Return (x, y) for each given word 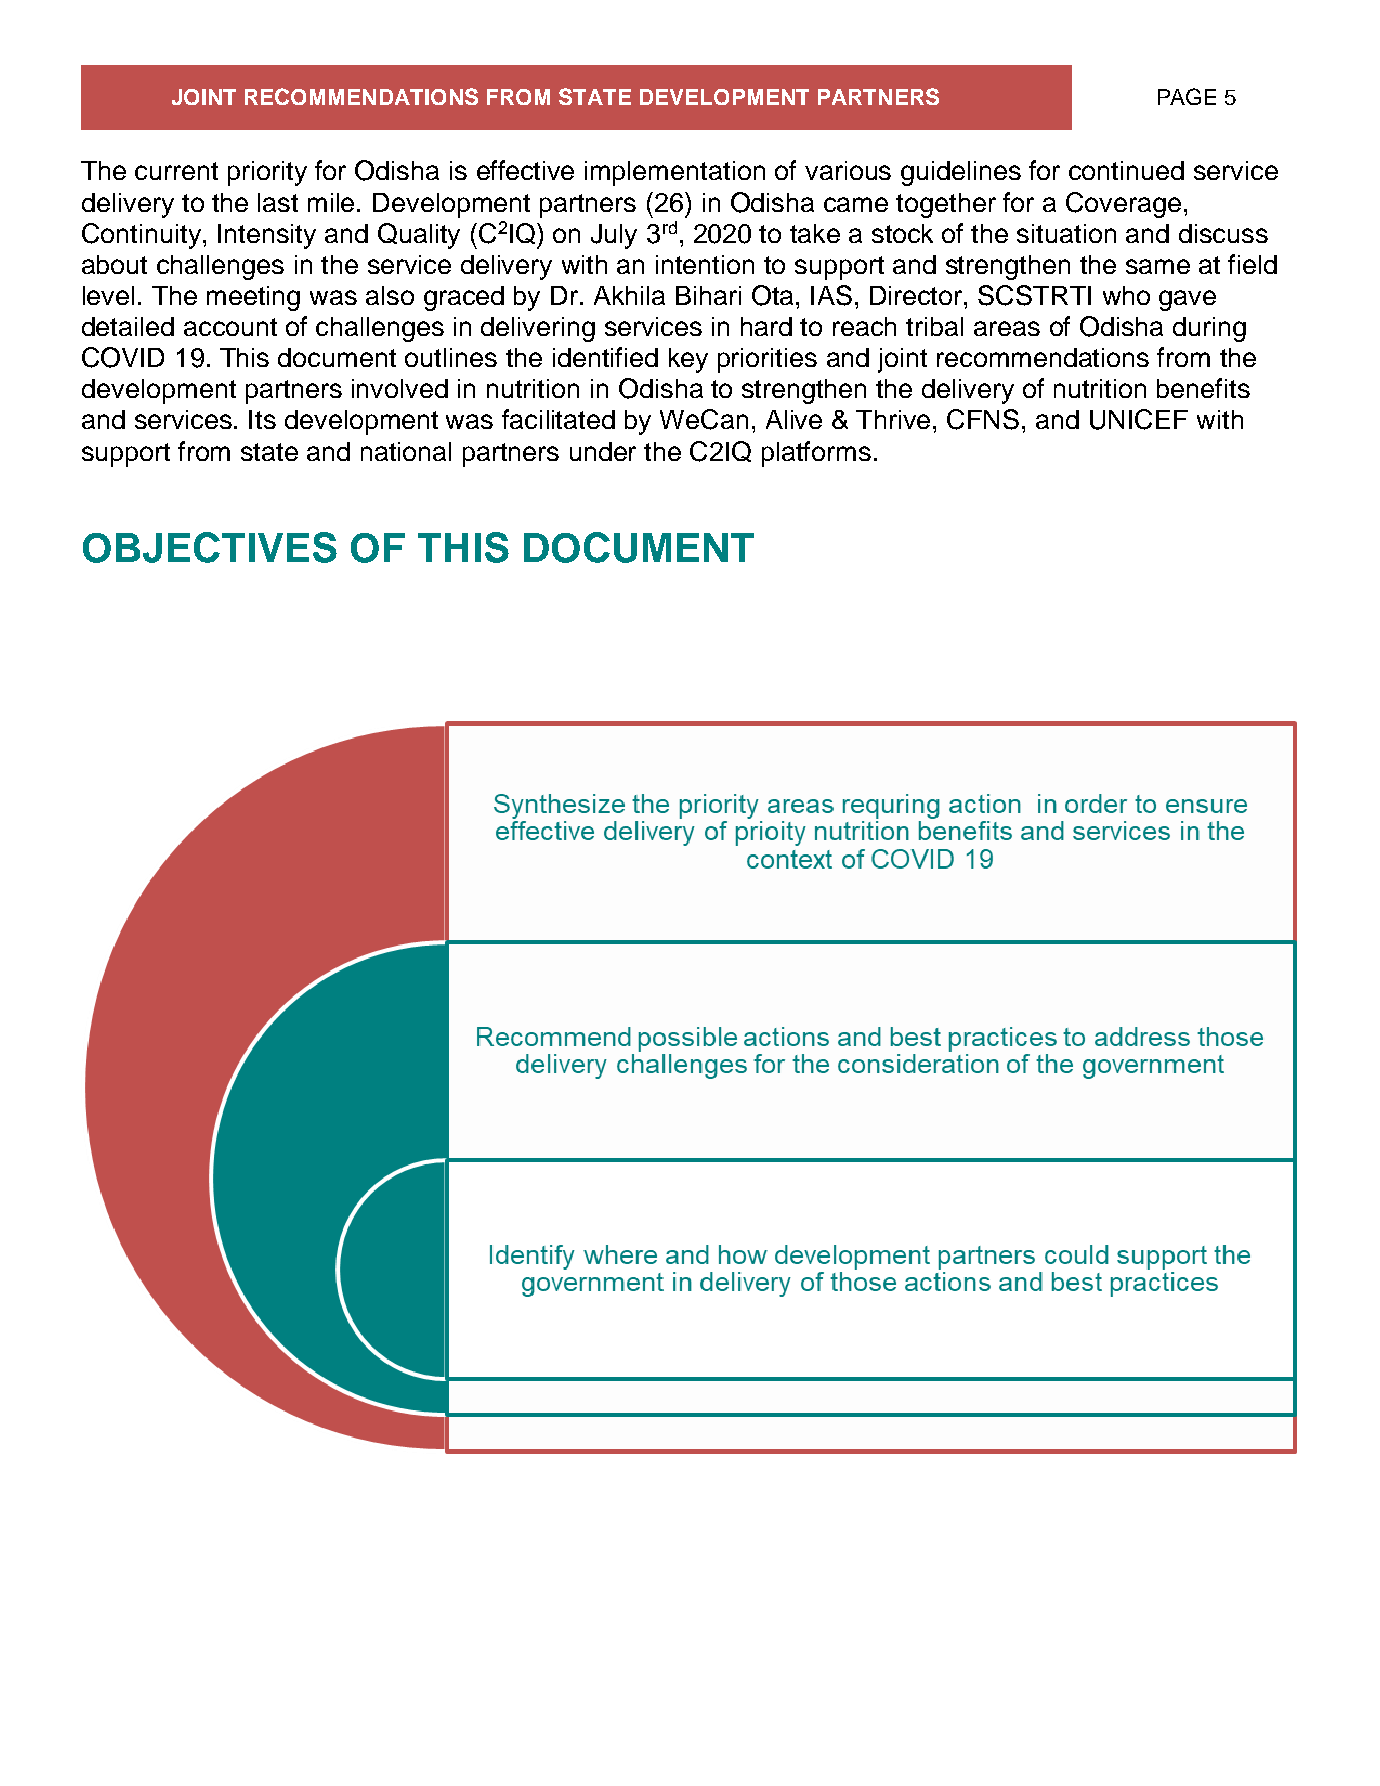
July (614, 236)
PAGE (1187, 96)
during (1209, 329)
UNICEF (1139, 419)
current (176, 171)
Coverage (1123, 205)
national (406, 451)
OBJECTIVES (210, 547)
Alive (794, 419)
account (230, 327)
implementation (675, 173)
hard (766, 326)
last (278, 202)
